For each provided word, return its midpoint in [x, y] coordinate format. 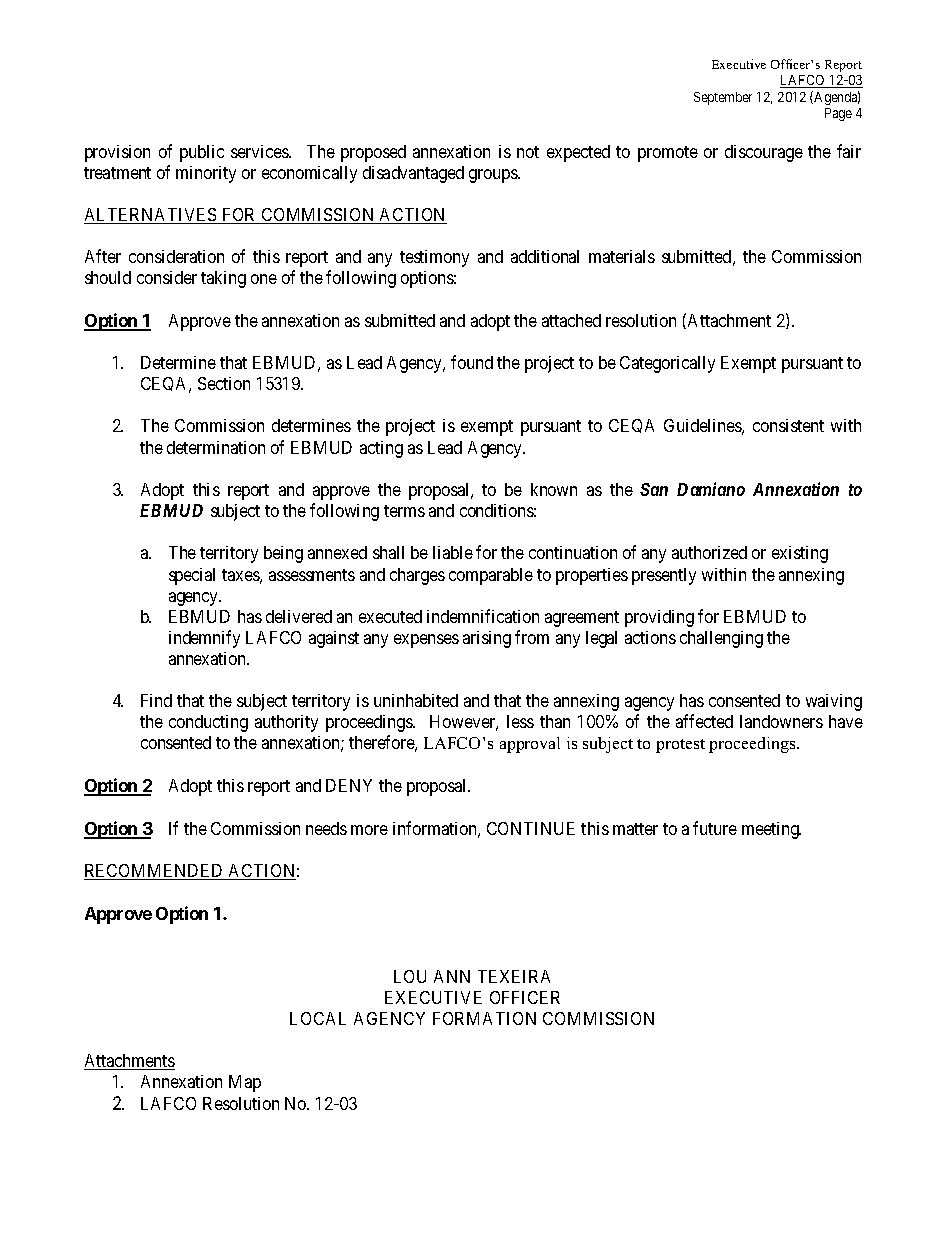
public [202, 153]
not [528, 152]
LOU [410, 976]
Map [245, 1083]
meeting [771, 830]
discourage [764, 153]
